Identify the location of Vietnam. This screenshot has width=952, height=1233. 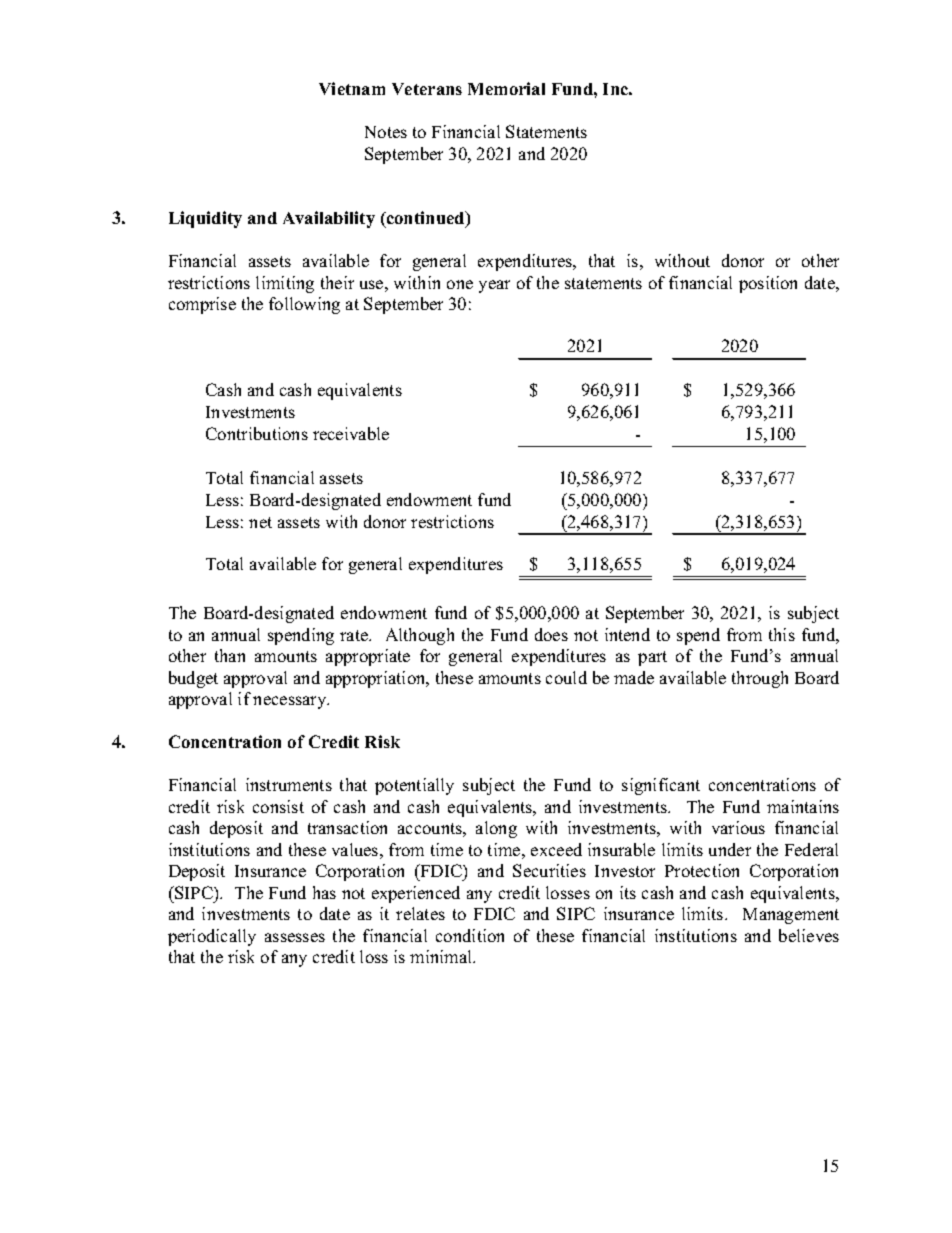
(352, 88).
